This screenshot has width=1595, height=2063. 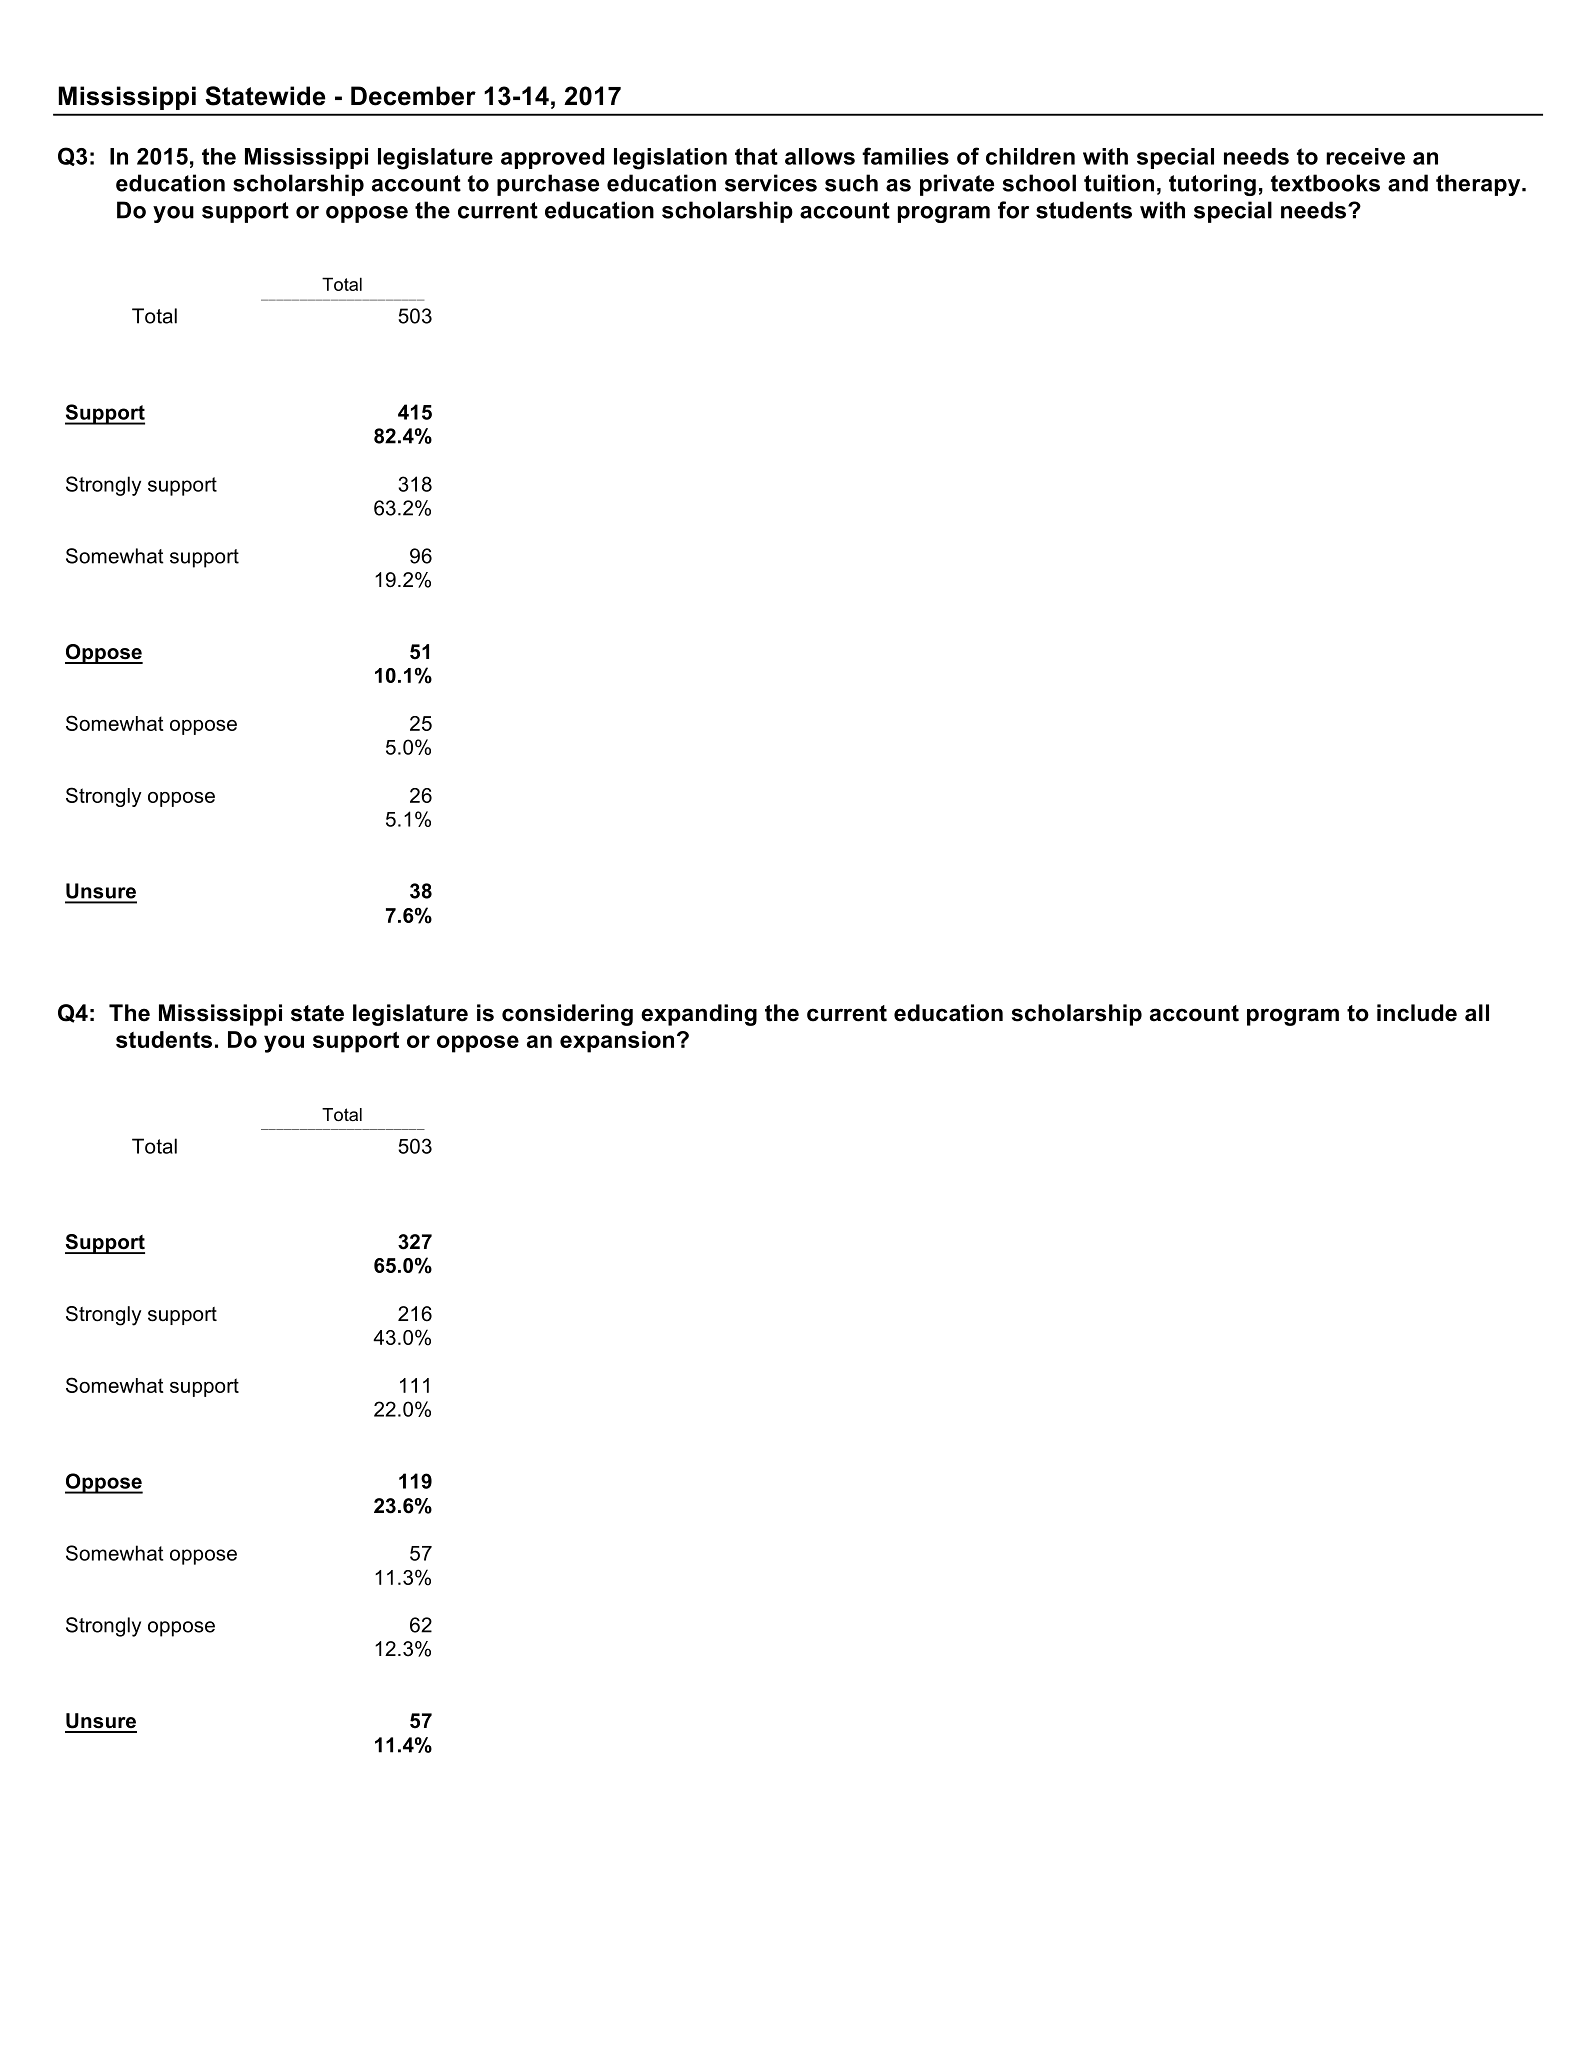 What do you see at coordinates (1325, 183) in the screenshot?
I see `textbooks` at bounding box center [1325, 183].
